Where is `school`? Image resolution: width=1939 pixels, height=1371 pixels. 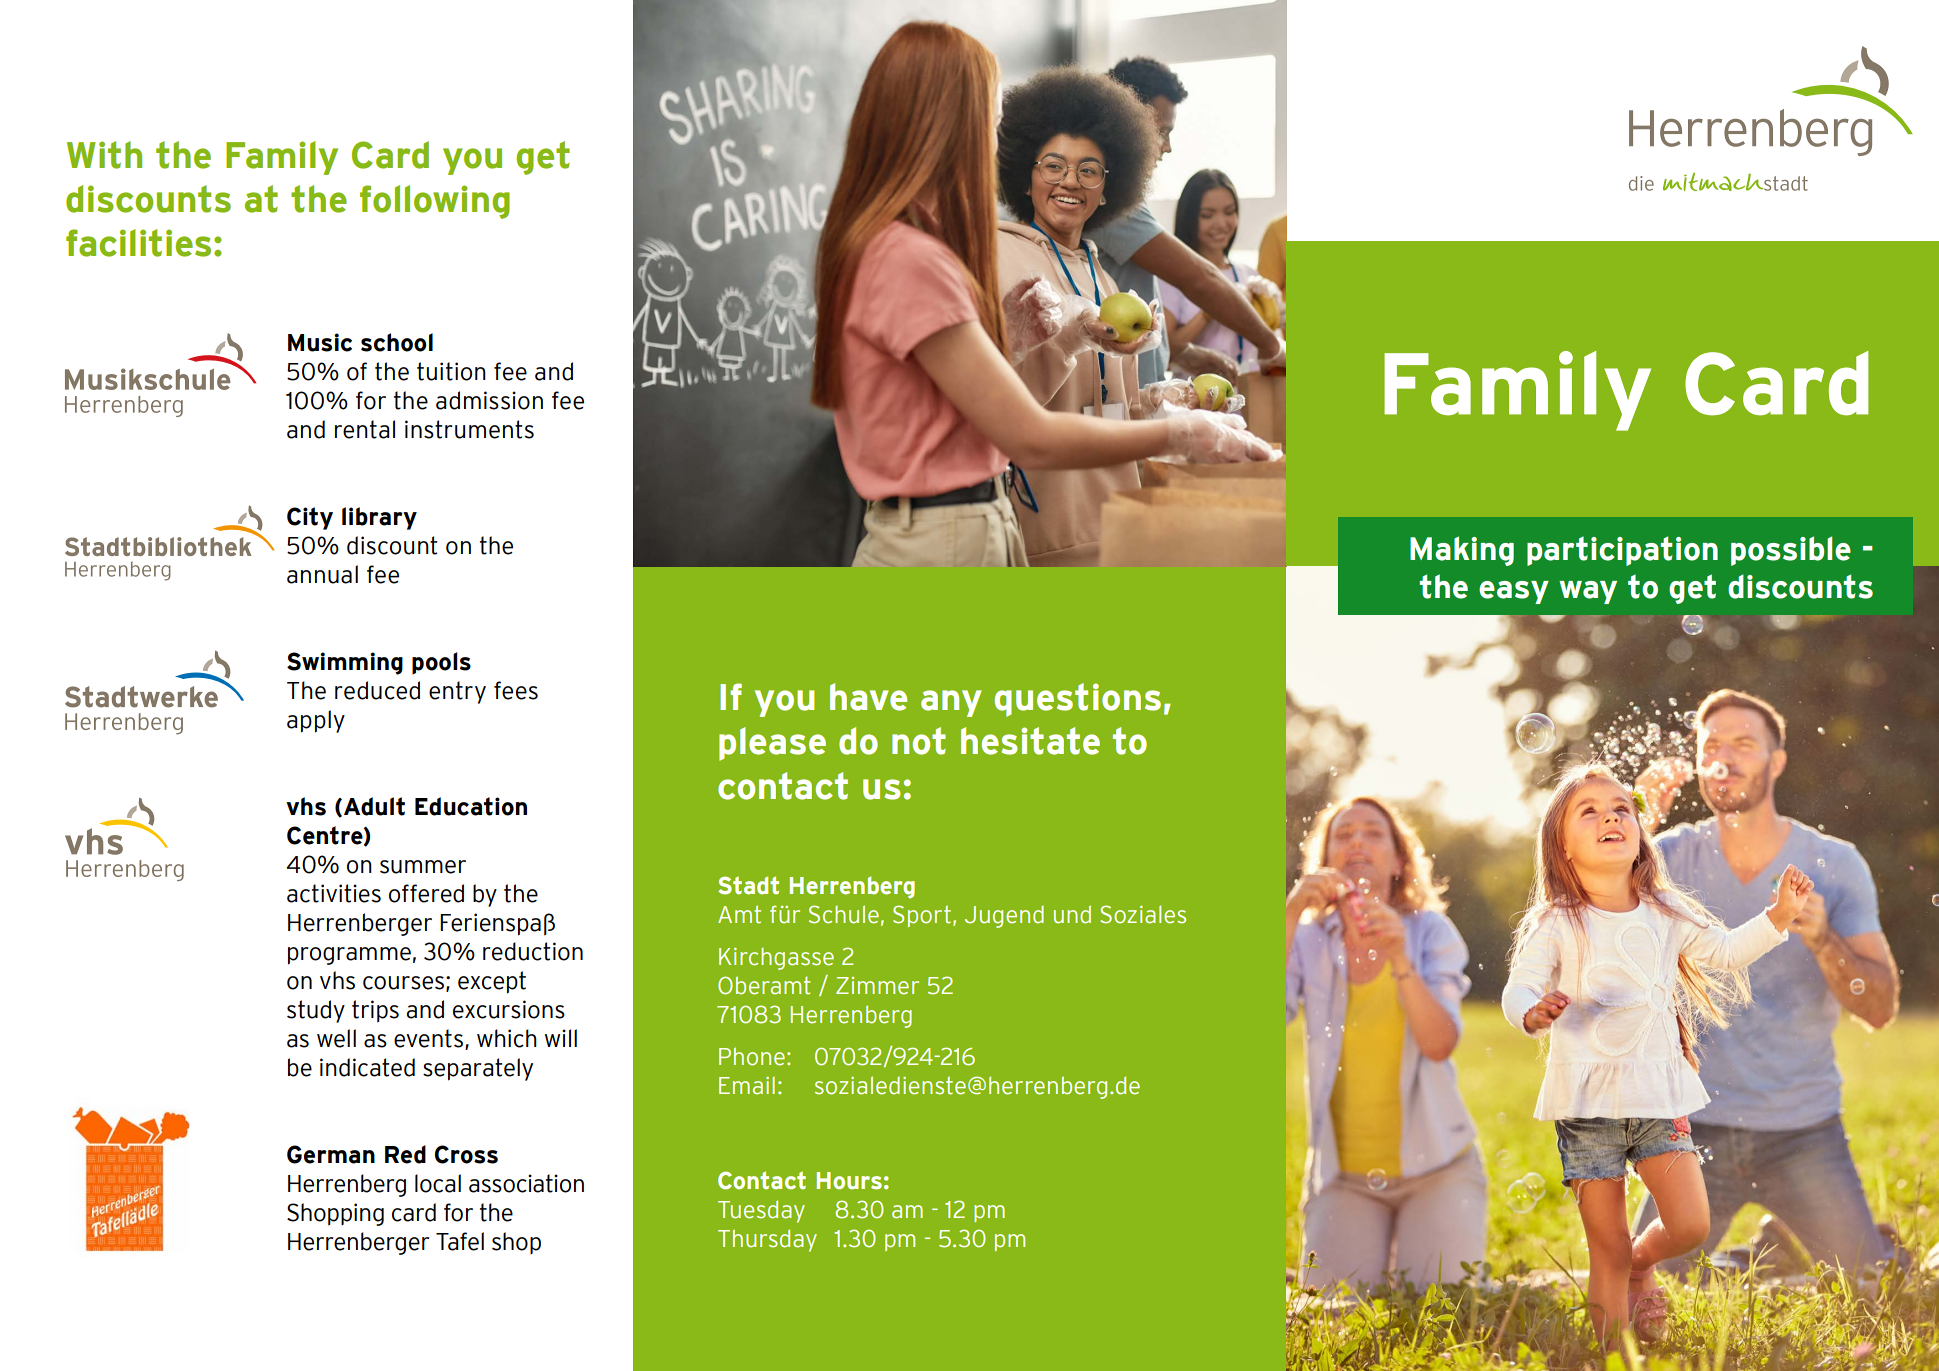 school is located at coordinates (397, 342).
